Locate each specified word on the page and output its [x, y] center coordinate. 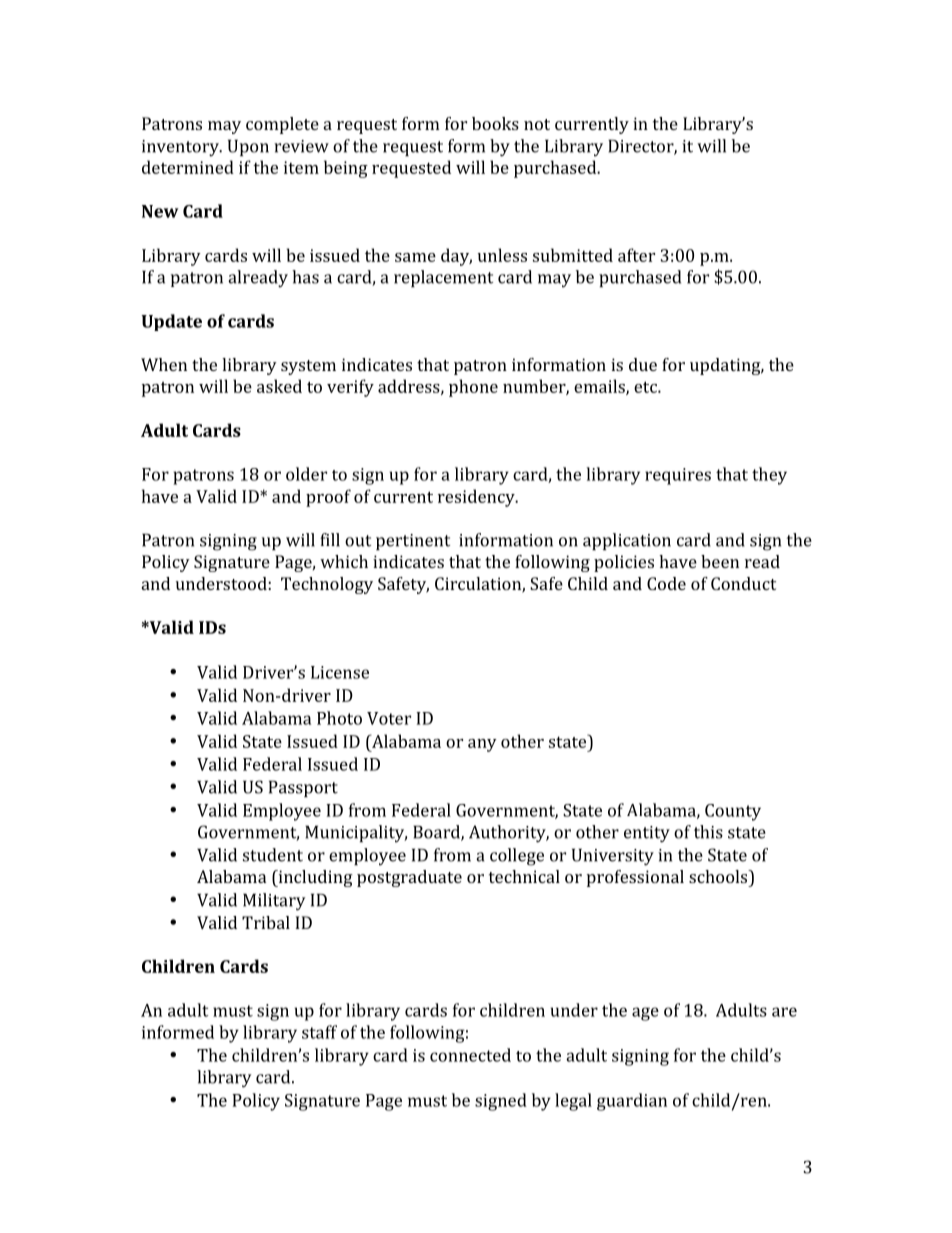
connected [470, 1055]
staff [319, 1032]
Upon [248, 147]
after [636, 255]
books [495, 123]
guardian [632, 1102]
